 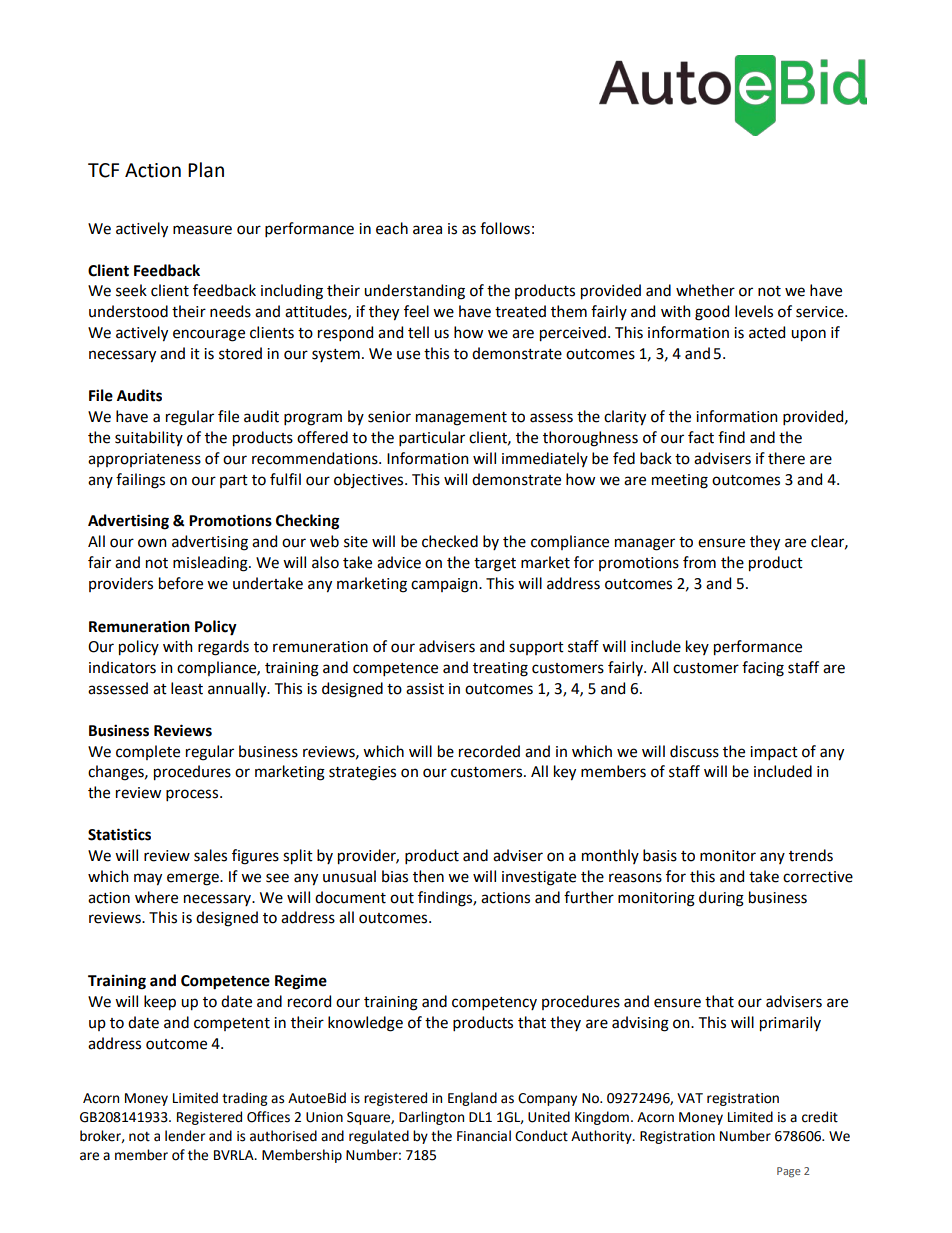 I want to click on area, so click(x=427, y=230).
